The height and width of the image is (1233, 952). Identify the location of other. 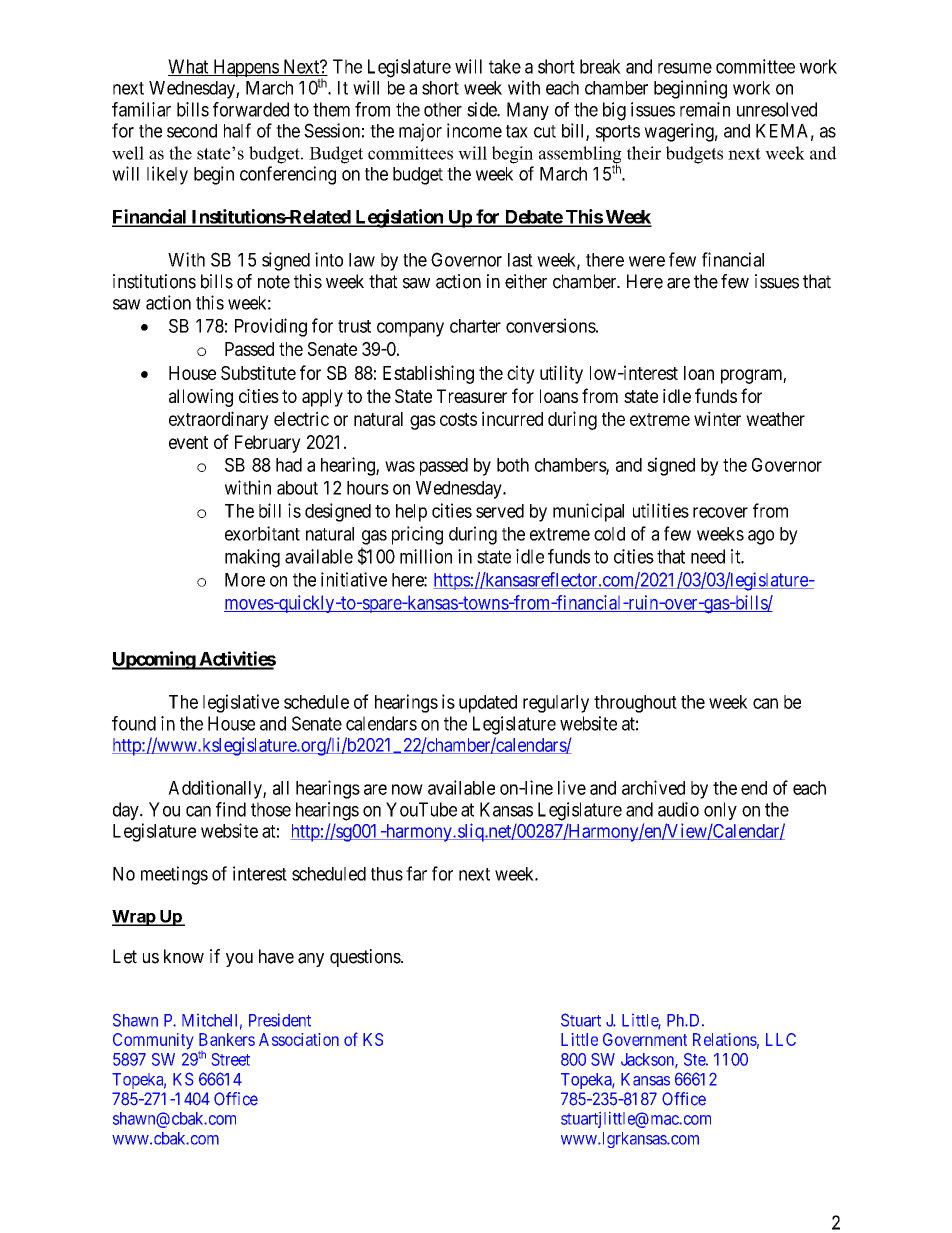
(443, 109).
